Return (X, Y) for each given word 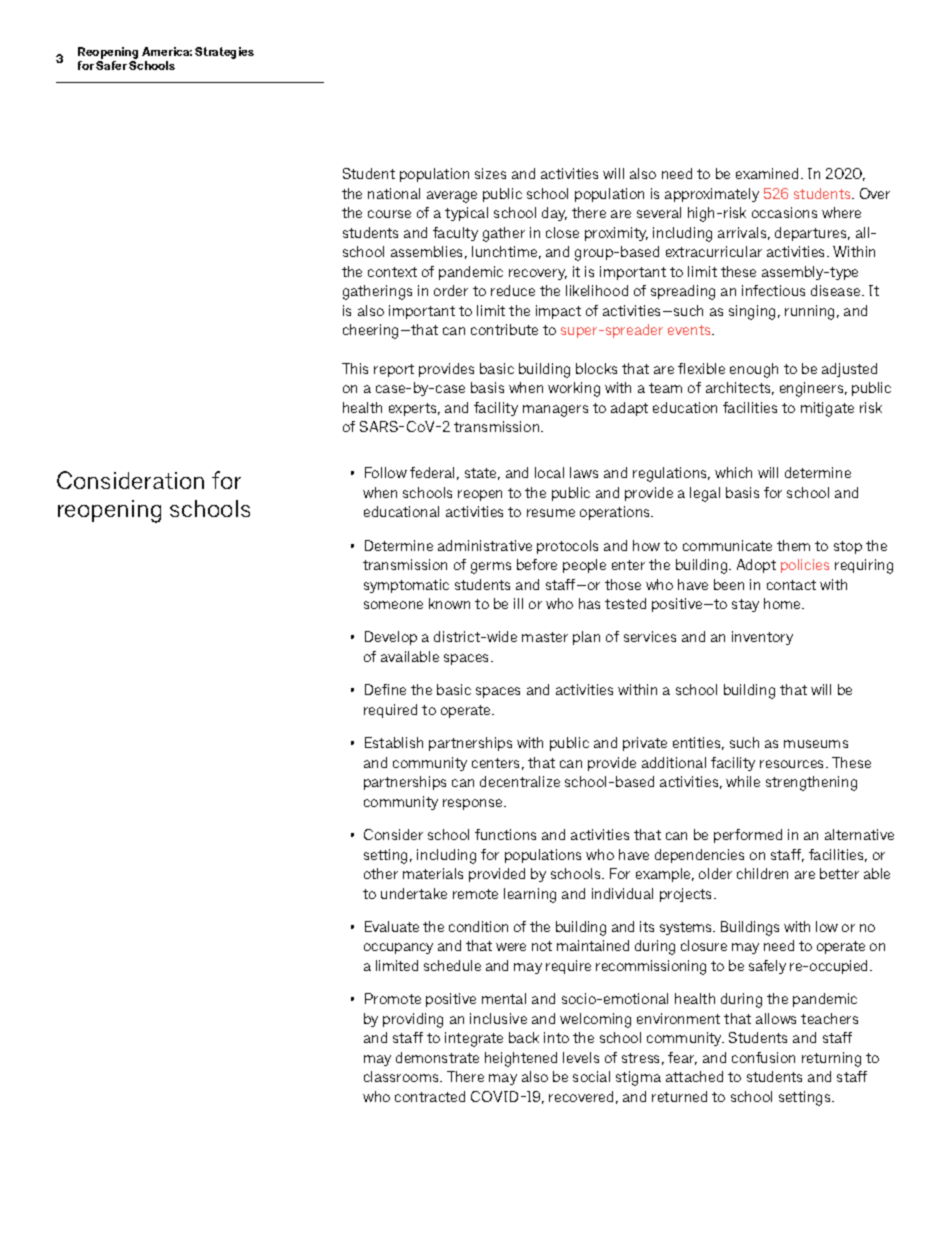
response (474, 804)
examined (767, 173)
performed (748, 836)
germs (491, 568)
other (381, 873)
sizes (490, 173)
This (355, 368)
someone (393, 605)
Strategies (224, 53)
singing (752, 312)
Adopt (756, 566)
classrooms (402, 1076)
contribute (504, 329)
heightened (521, 1059)
